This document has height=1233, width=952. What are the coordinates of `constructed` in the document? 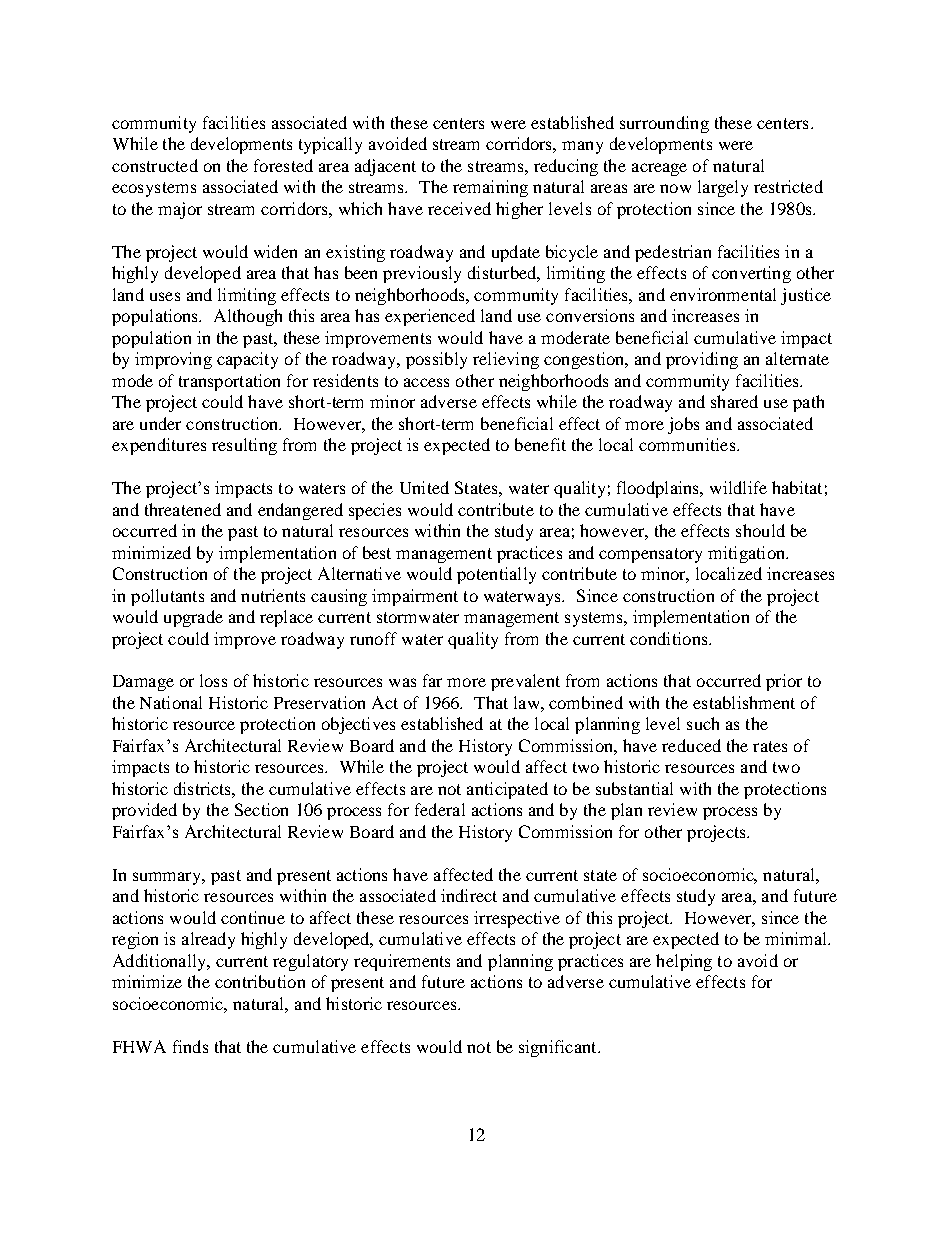 It's located at (155, 165).
